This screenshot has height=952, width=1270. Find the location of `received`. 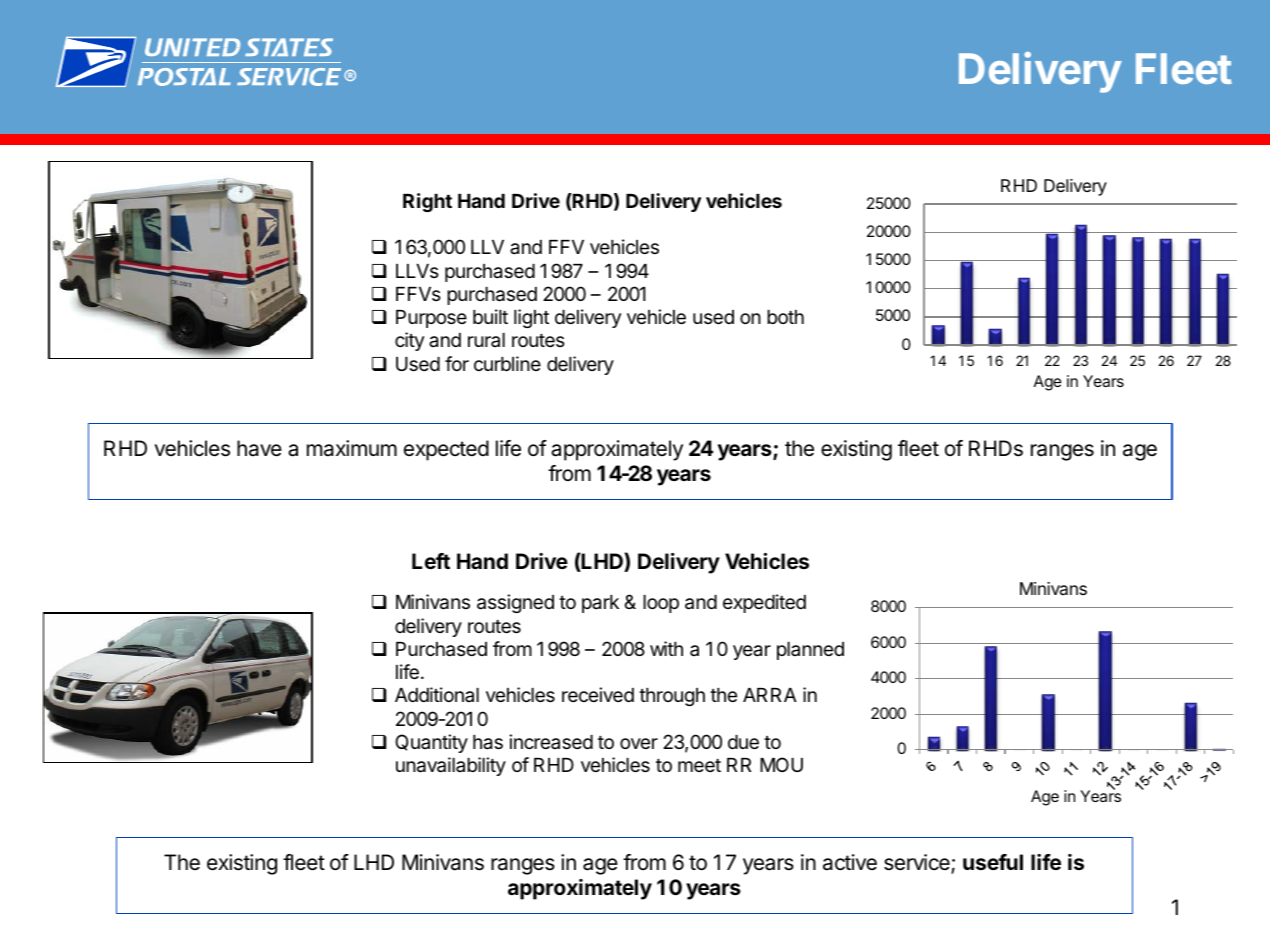

received is located at coordinates (598, 694).
